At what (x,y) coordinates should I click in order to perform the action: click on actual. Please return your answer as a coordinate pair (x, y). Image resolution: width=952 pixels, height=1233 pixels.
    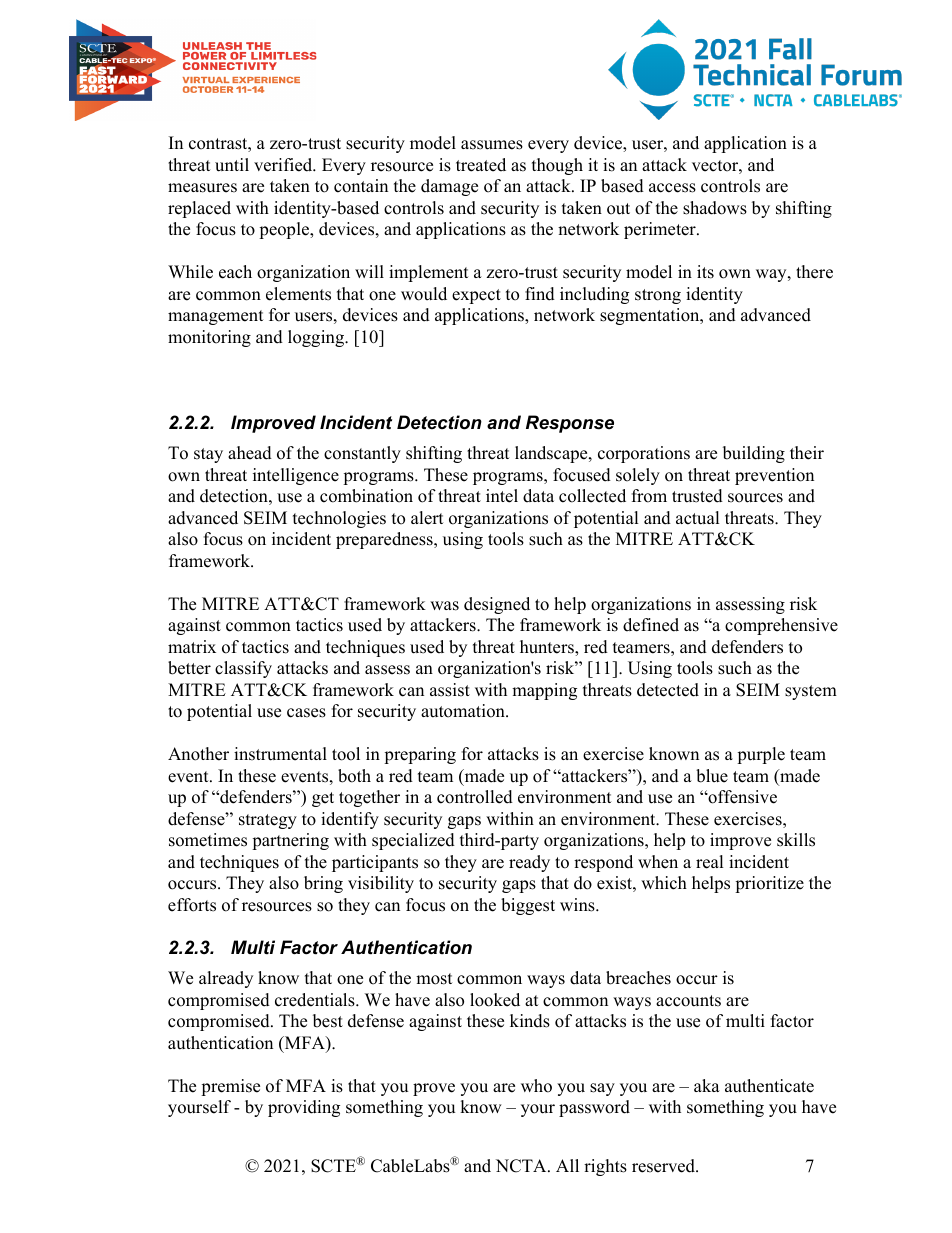
    Looking at the image, I should click on (698, 518).
